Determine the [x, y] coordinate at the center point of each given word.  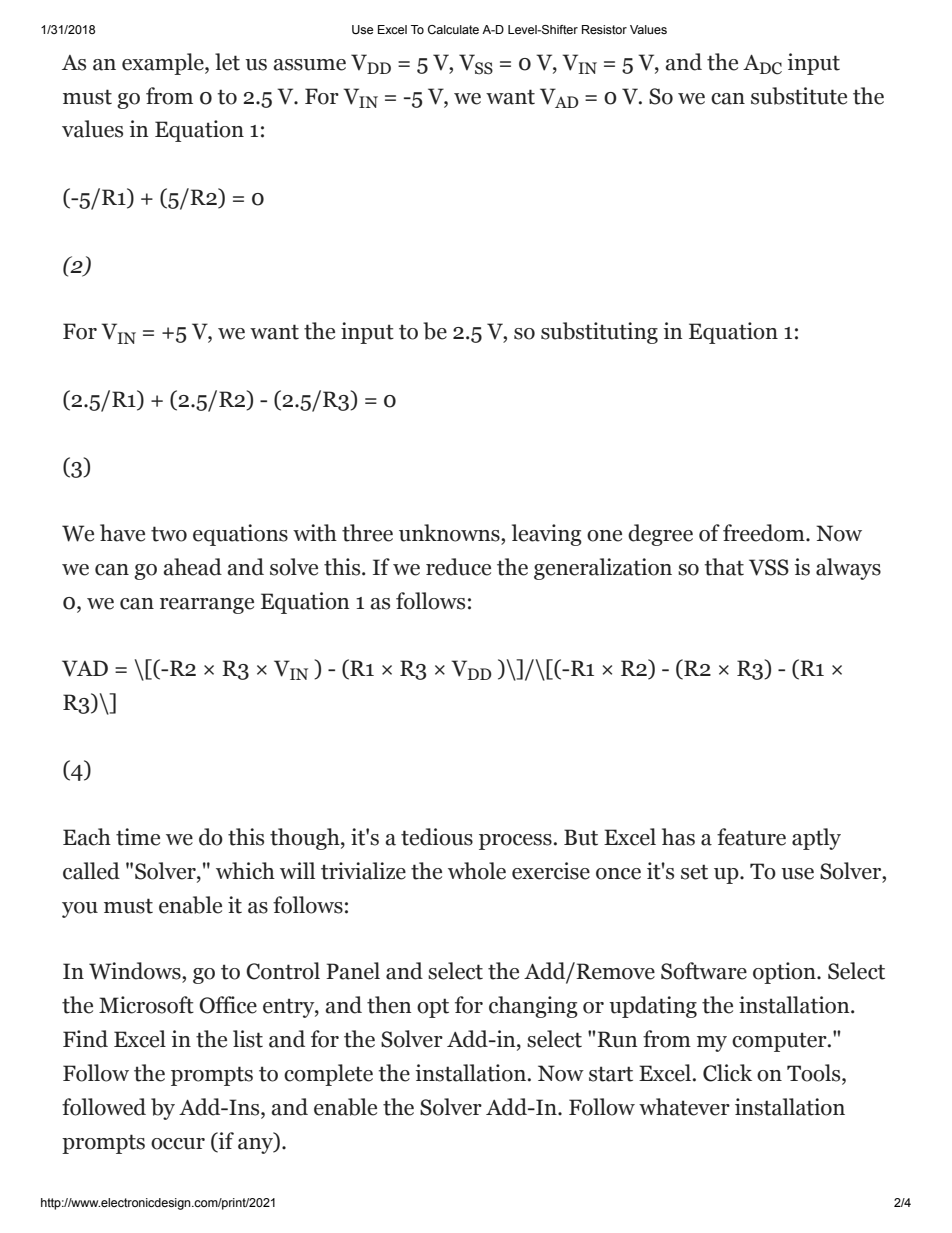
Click [727, 1073]
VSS [769, 567]
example [164, 64]
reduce [458, 567]
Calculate [453, 29]
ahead [192, 567]
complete [328, 1075]
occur [178, 1144]
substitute [799, 96]
